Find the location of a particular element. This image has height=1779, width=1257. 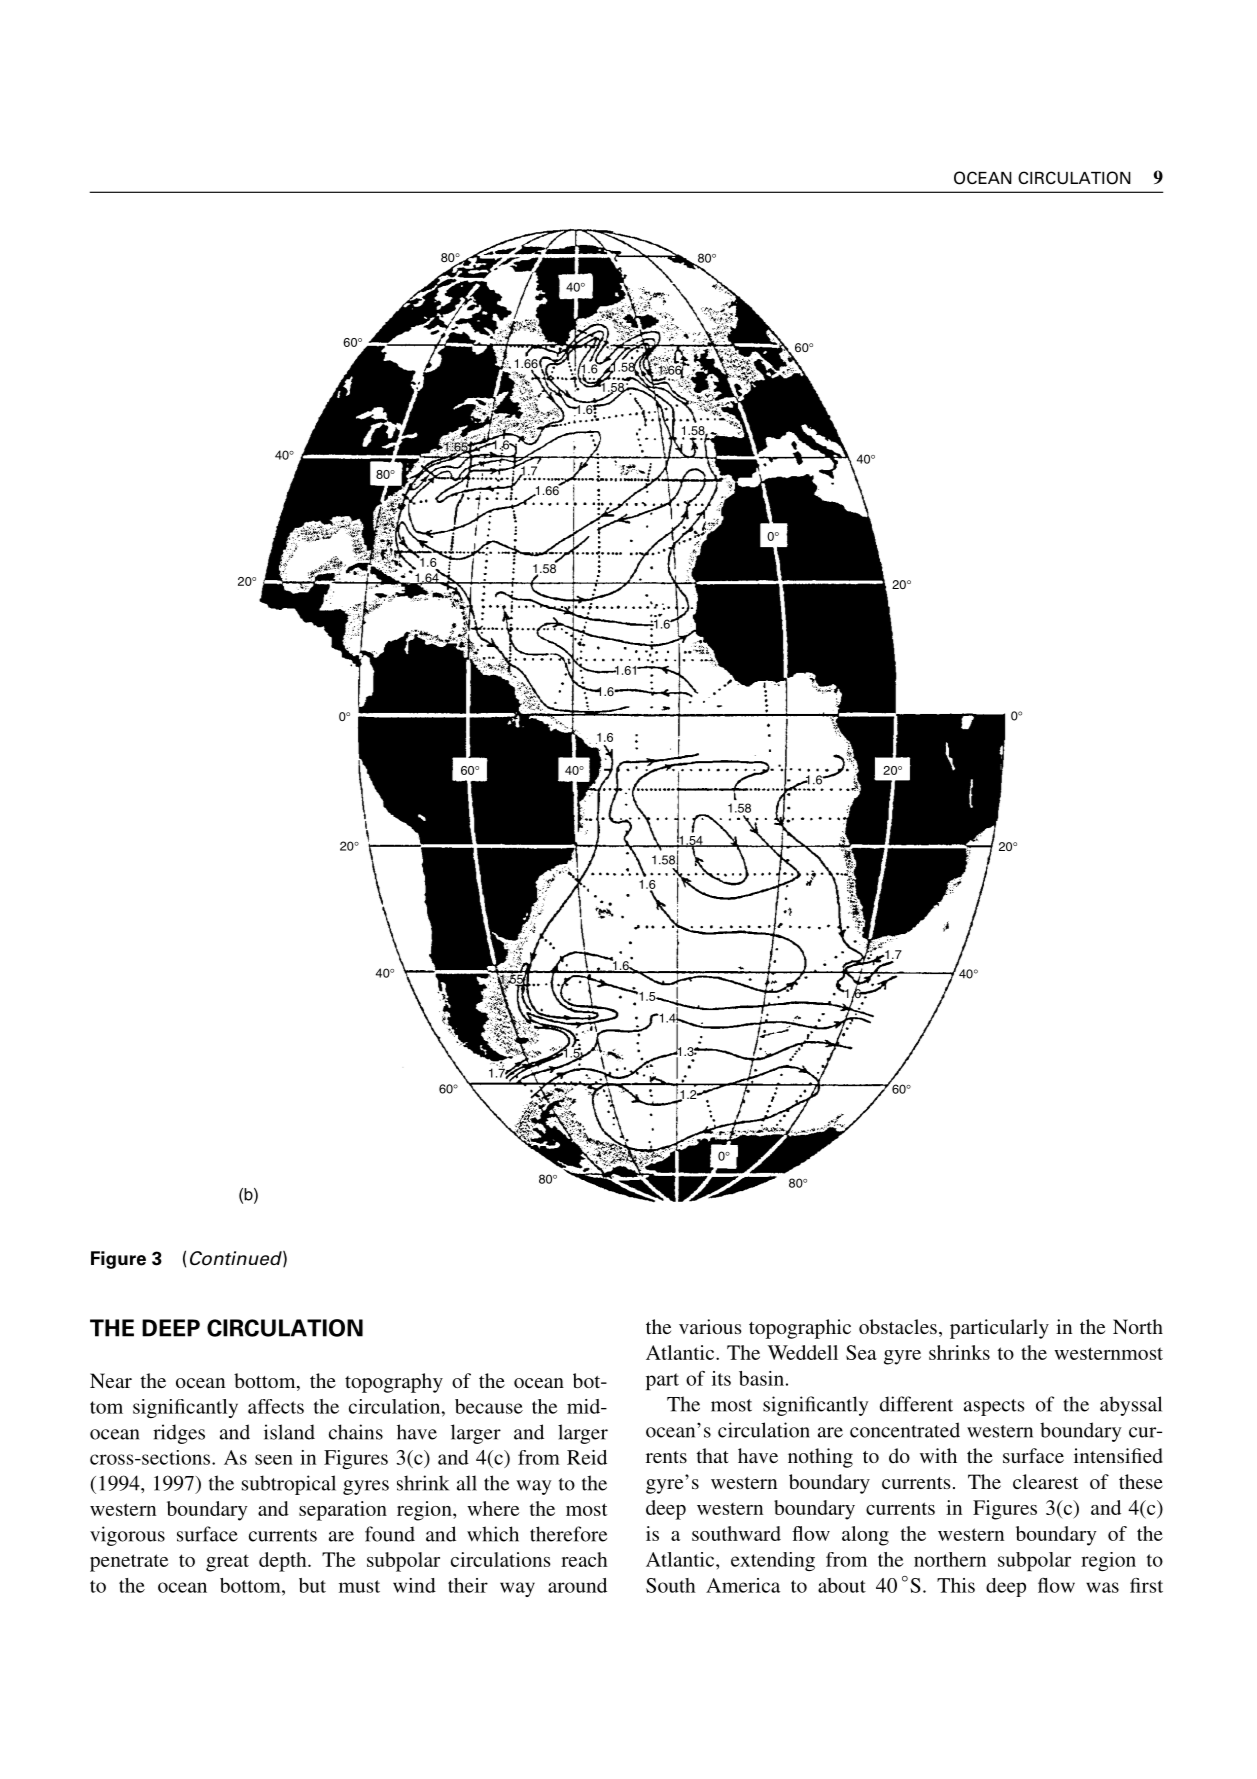

around is located at coordinates (577, 1585).
